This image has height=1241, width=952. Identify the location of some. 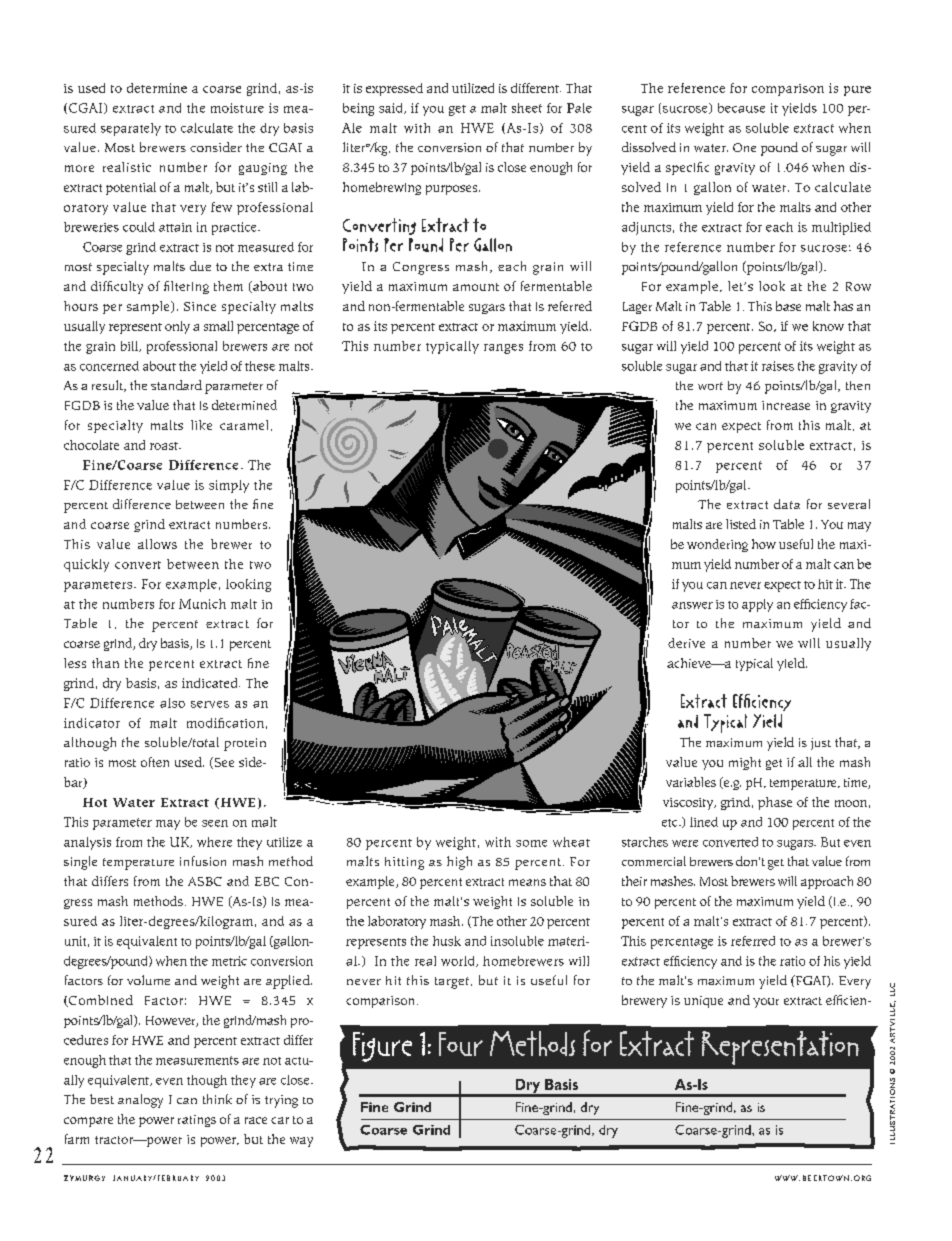
(531, 843).
